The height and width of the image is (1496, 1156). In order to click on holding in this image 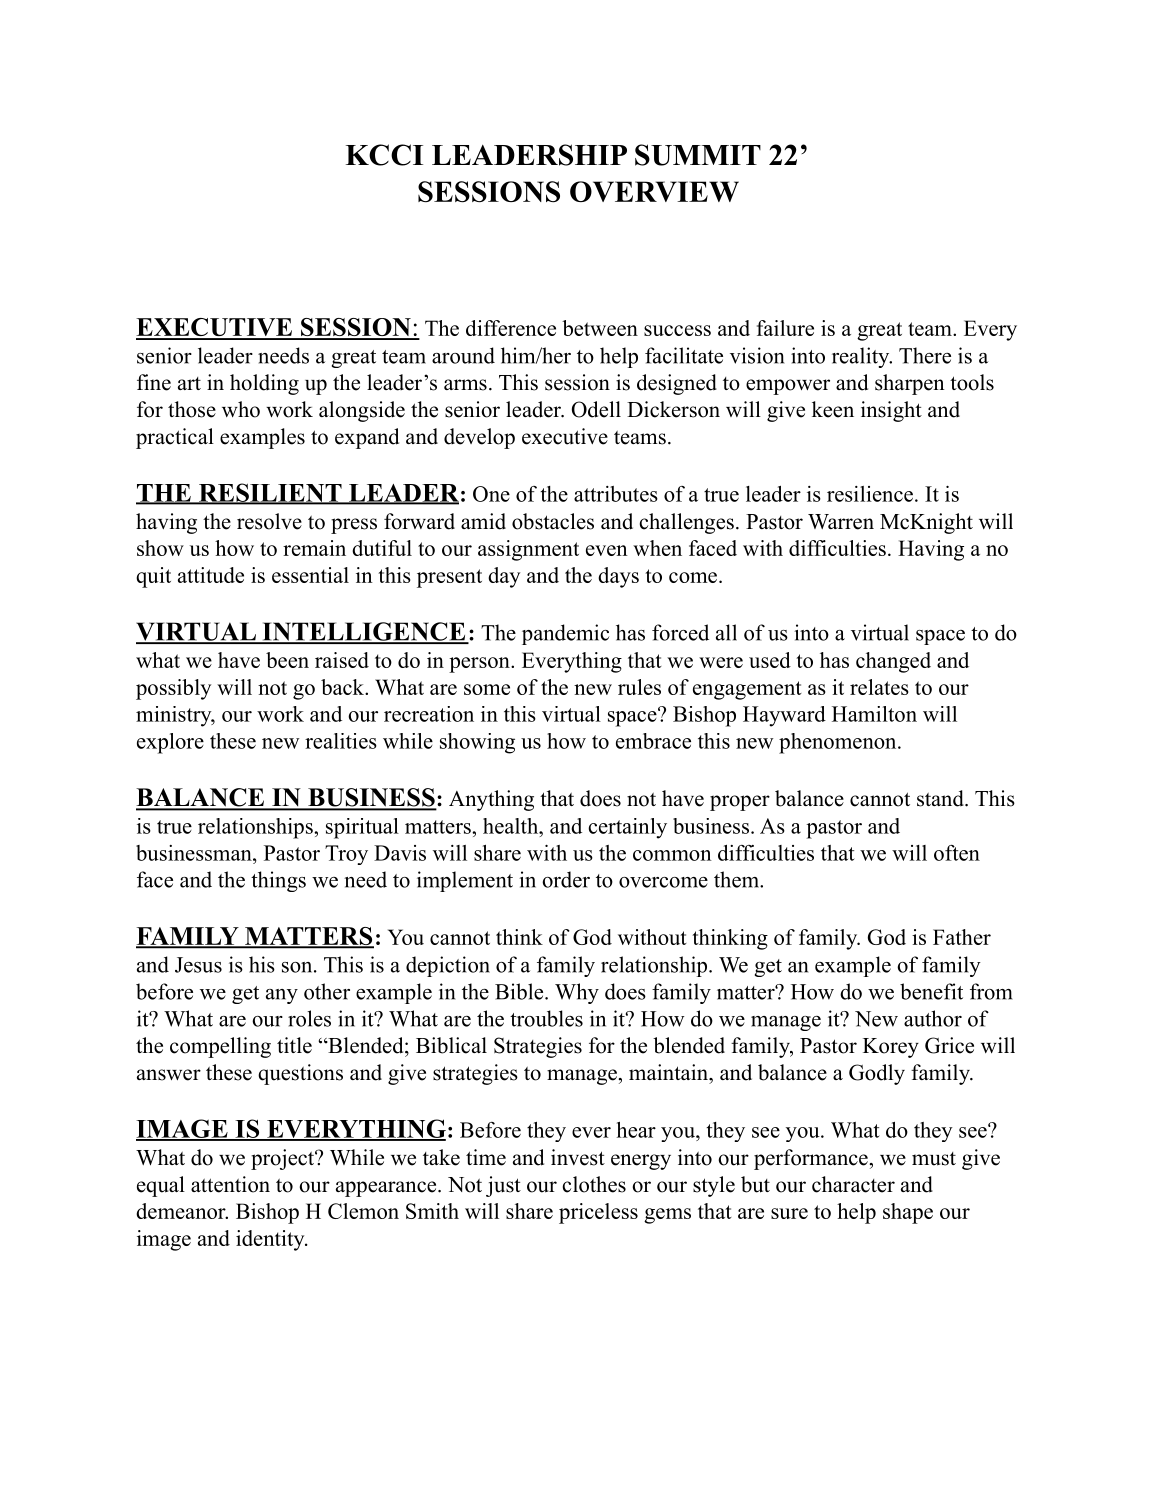, I will do `click(264, 384)`.
